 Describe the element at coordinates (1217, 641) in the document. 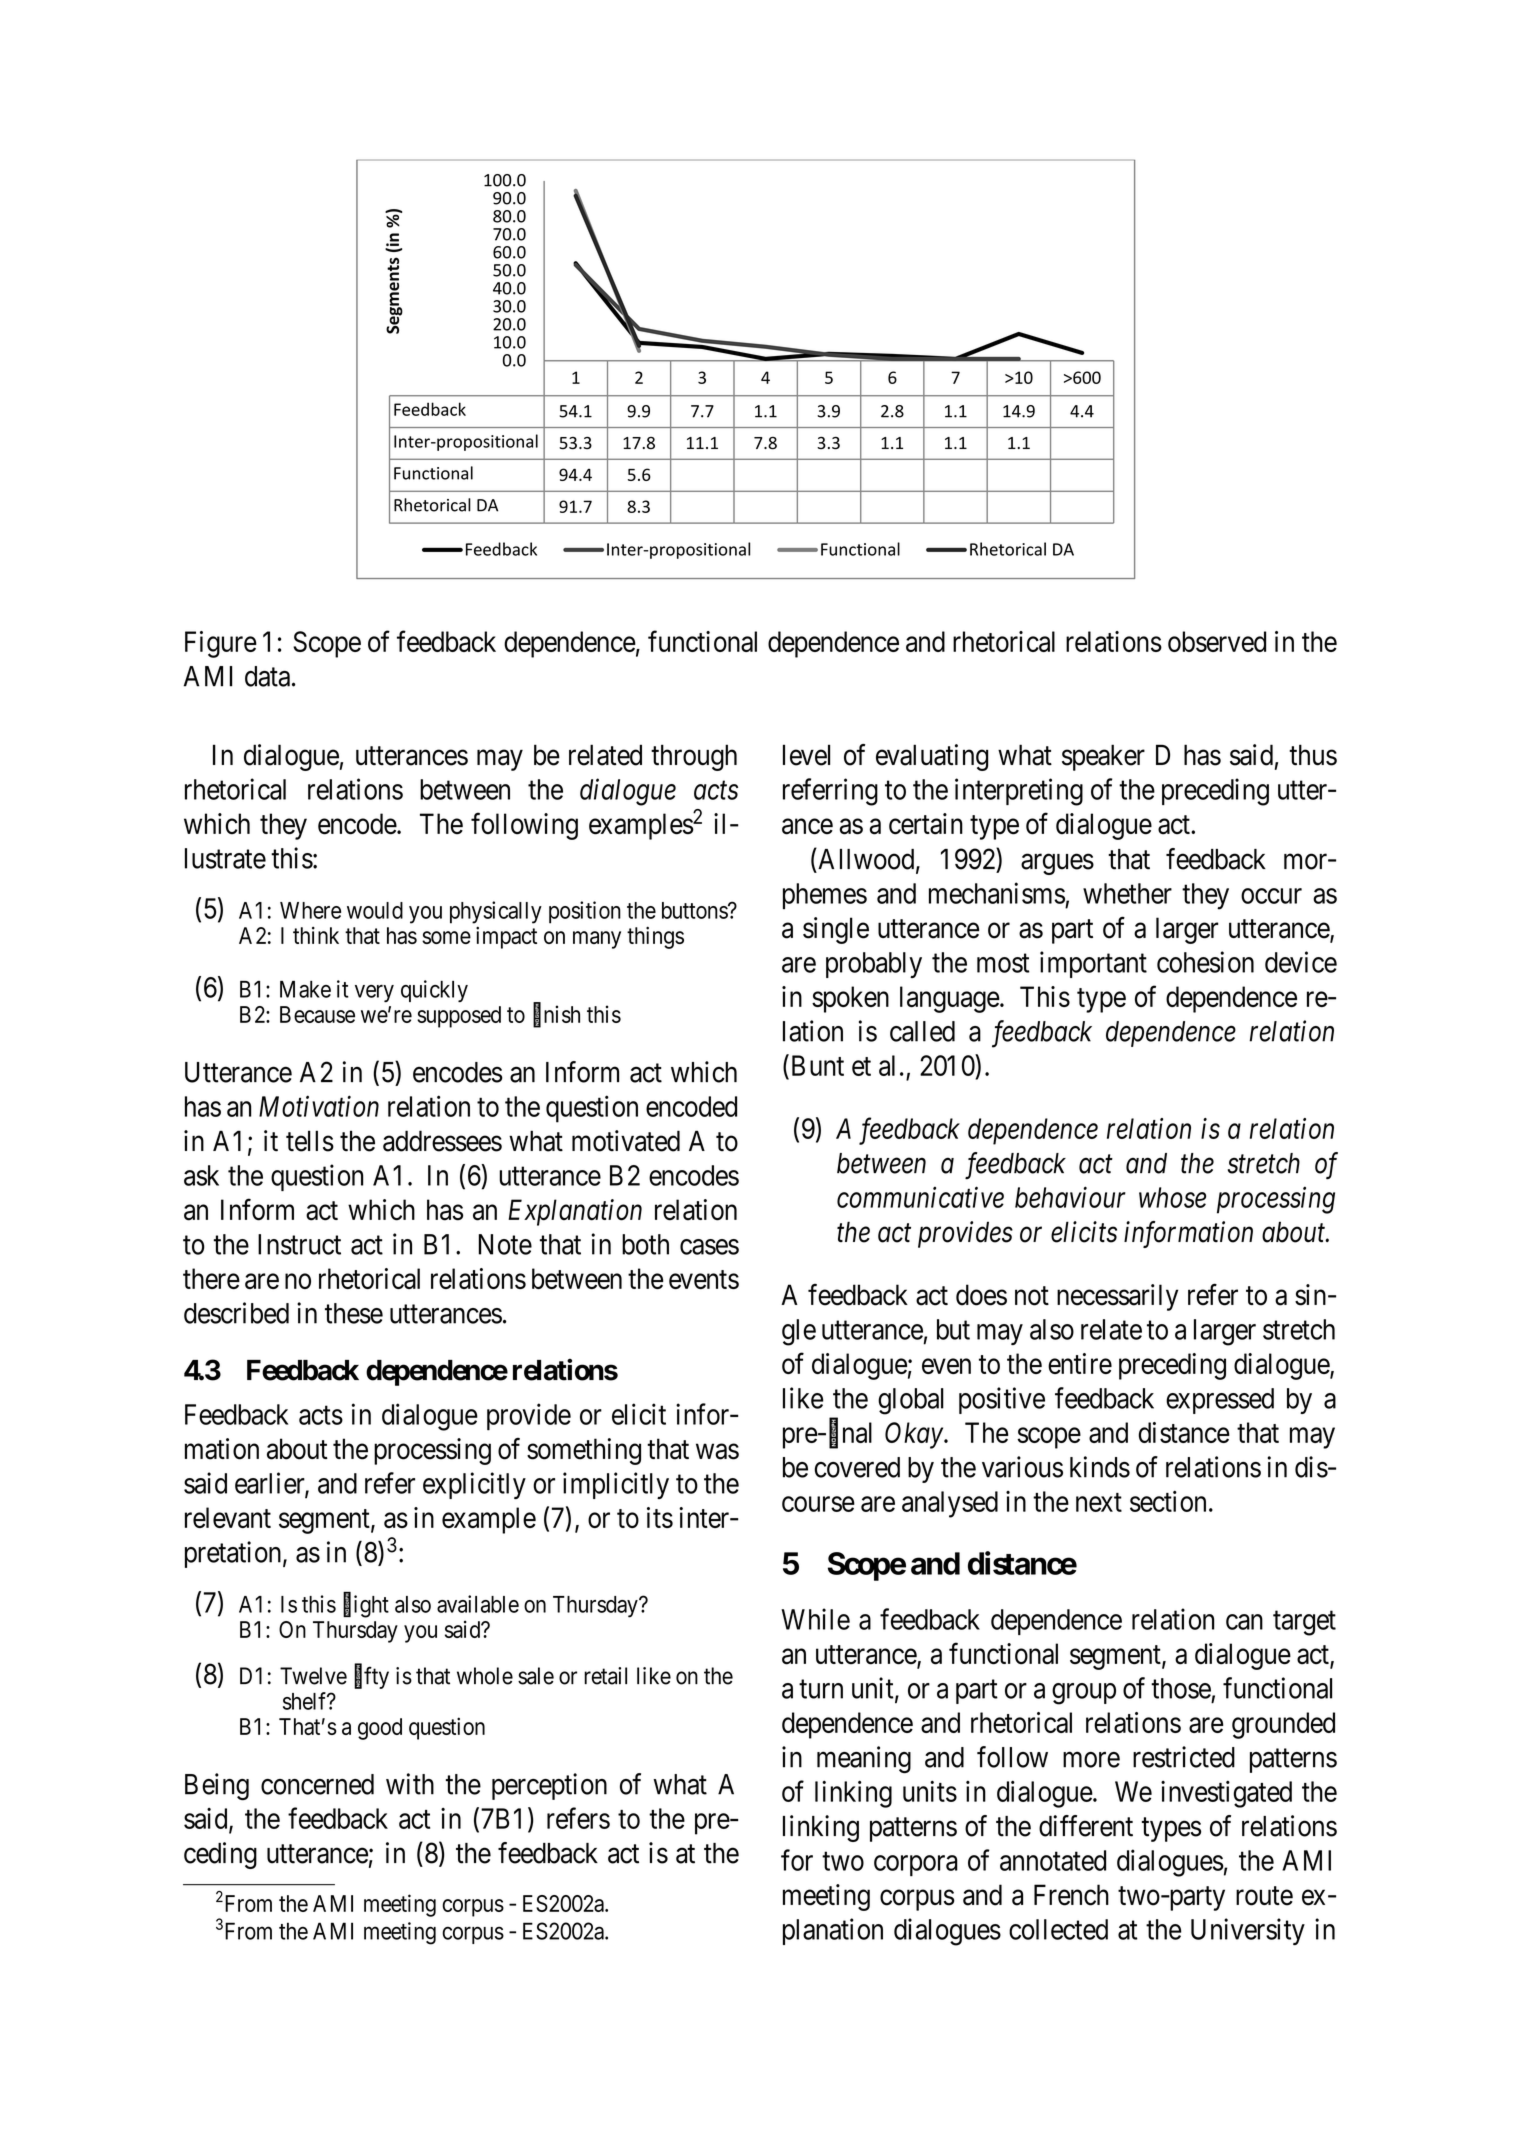

I see `observed` at that location.
